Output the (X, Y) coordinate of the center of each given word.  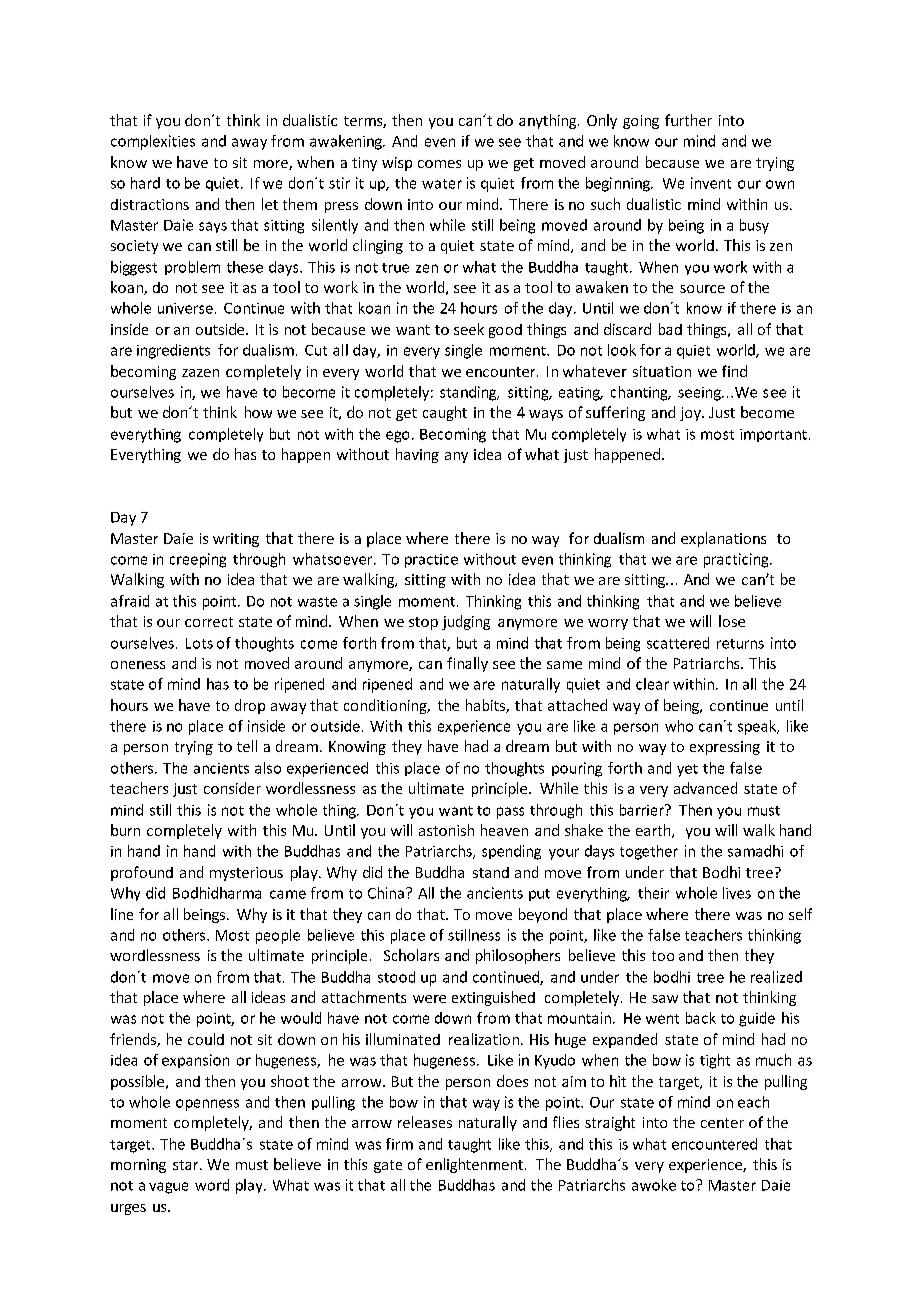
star (187, 1165)
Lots (199, 643)
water (442, 184)
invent (711, 183)
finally (467, 664)
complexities (153, 142)
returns (740, 644)
